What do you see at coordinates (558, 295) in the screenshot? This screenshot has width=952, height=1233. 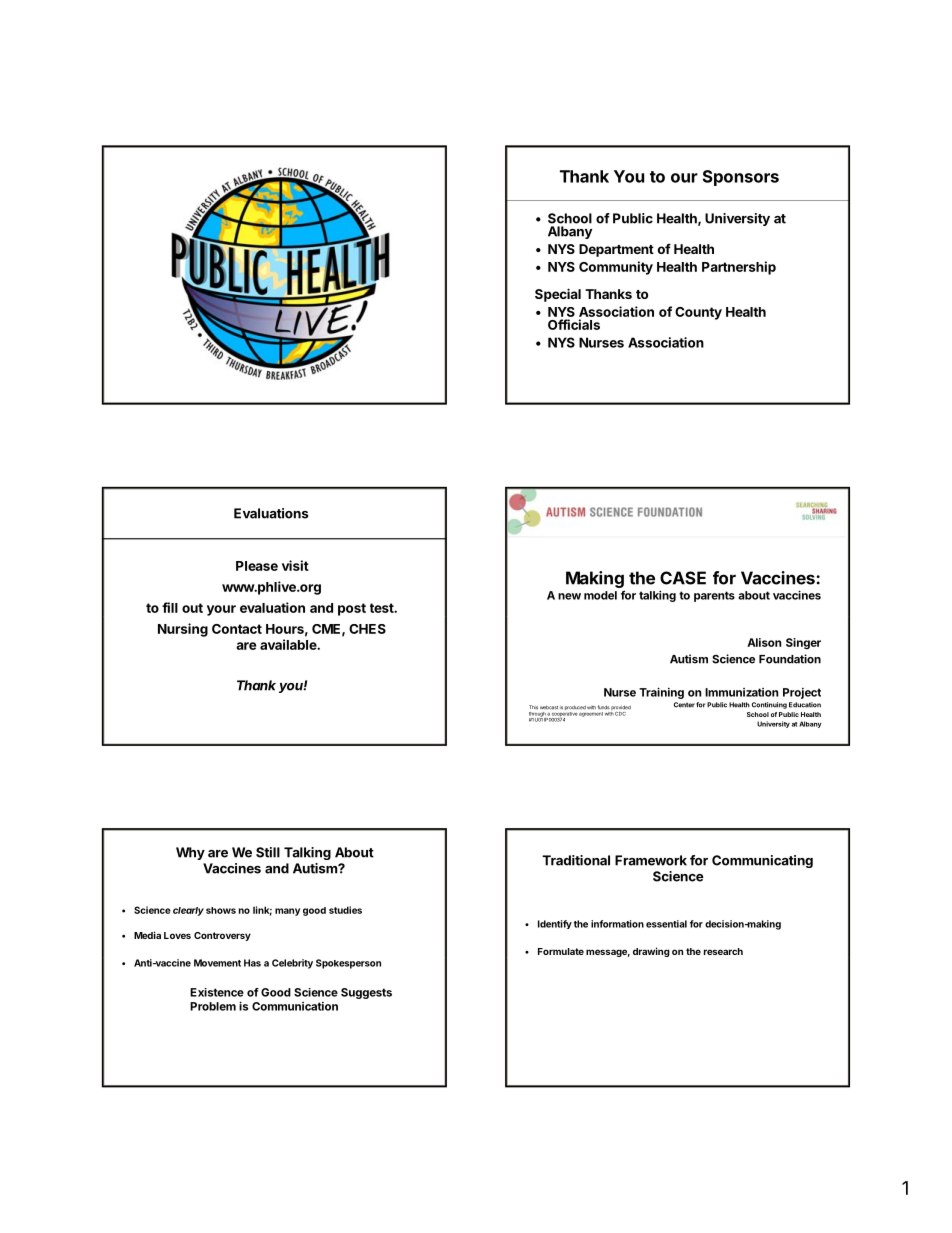 I see `Special` at bounding box center [558, 295].
